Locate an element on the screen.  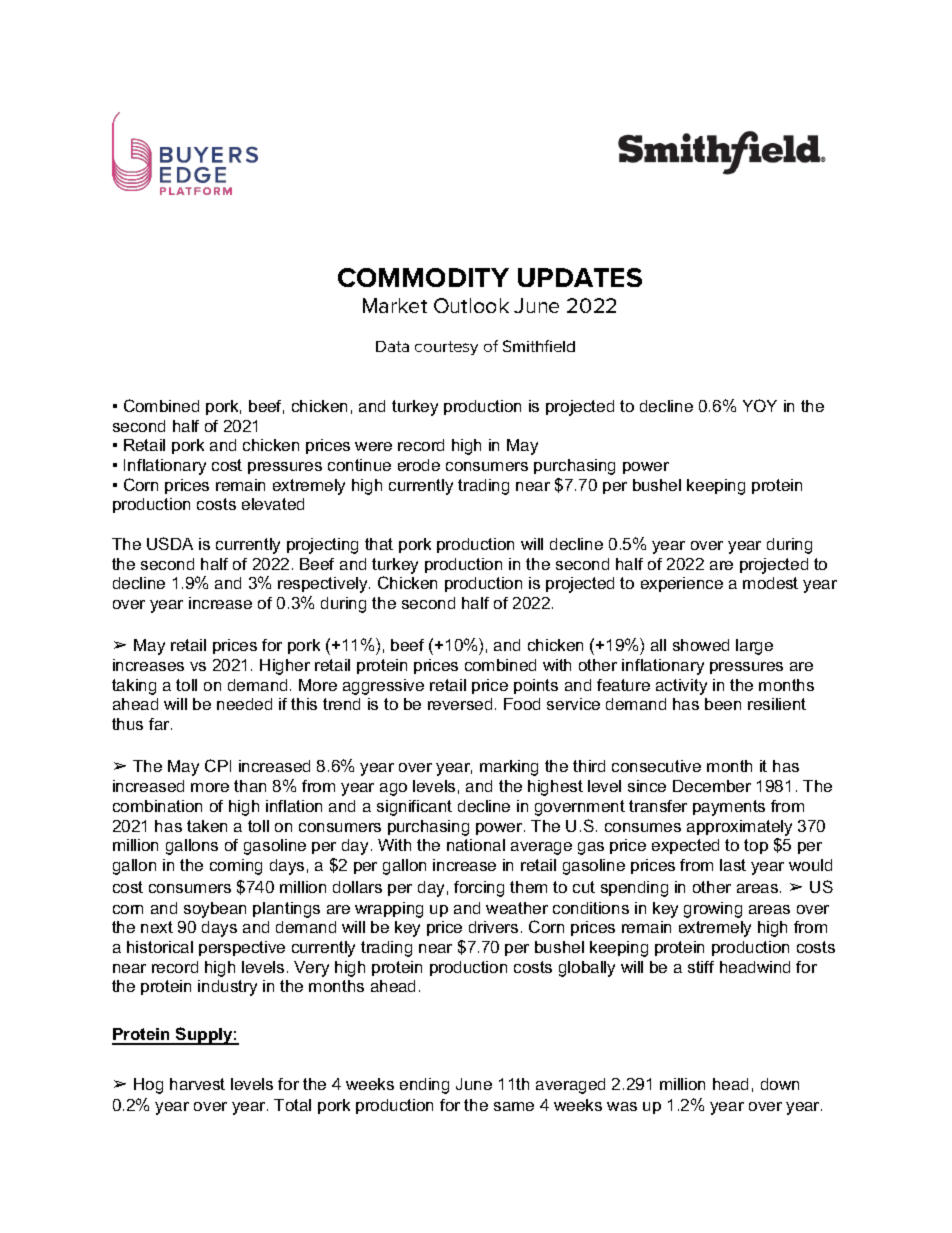
been is located at coordinates (723, 704).
